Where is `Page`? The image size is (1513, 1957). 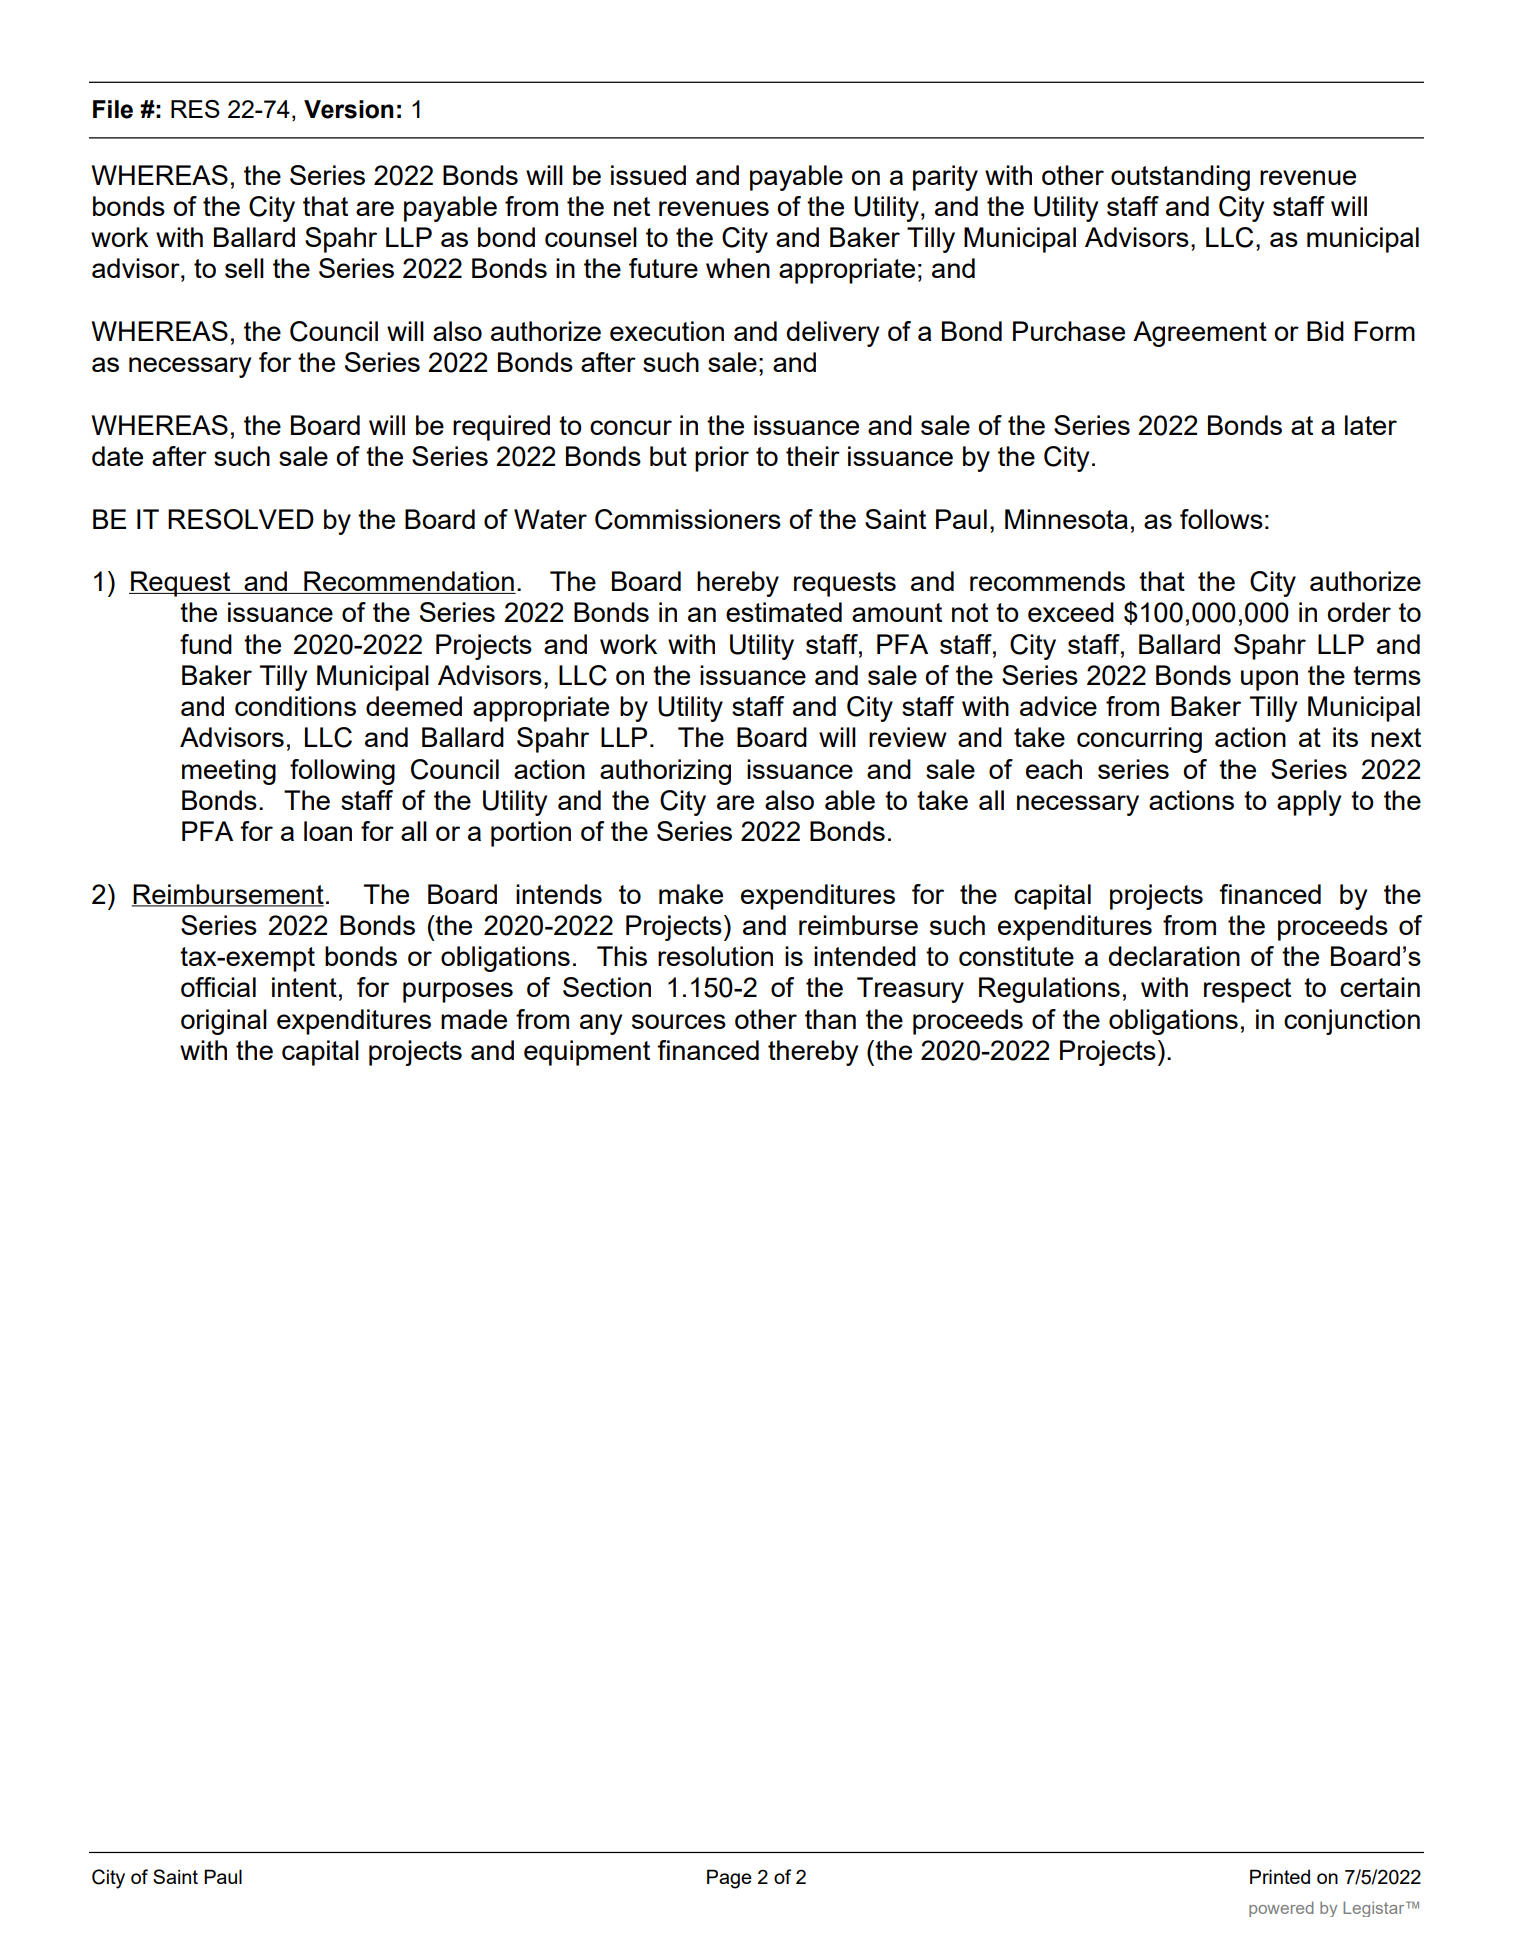 Page is located at coordinates (729, 1879).
